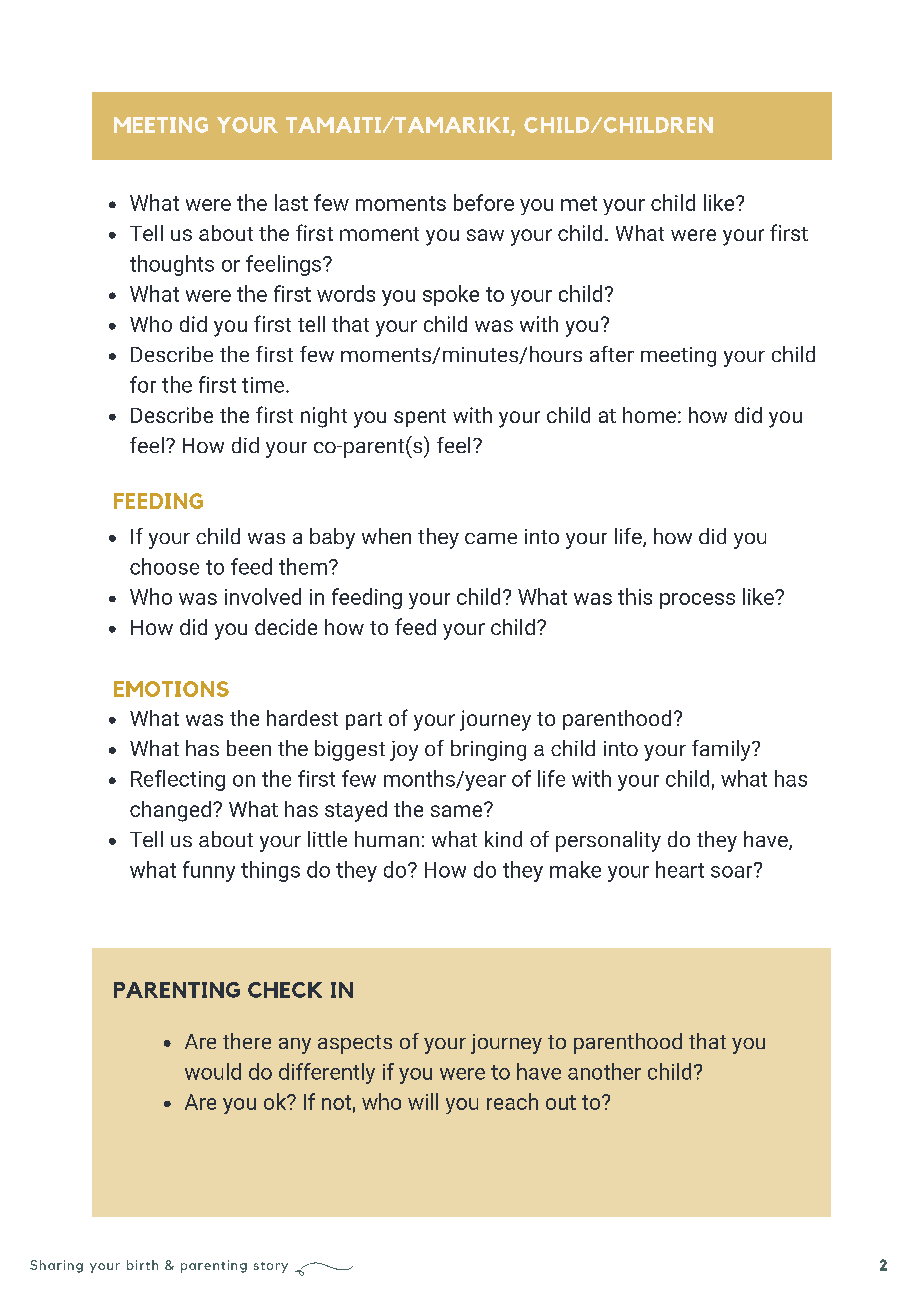  I want to click on birth, so click(142, 1265).
